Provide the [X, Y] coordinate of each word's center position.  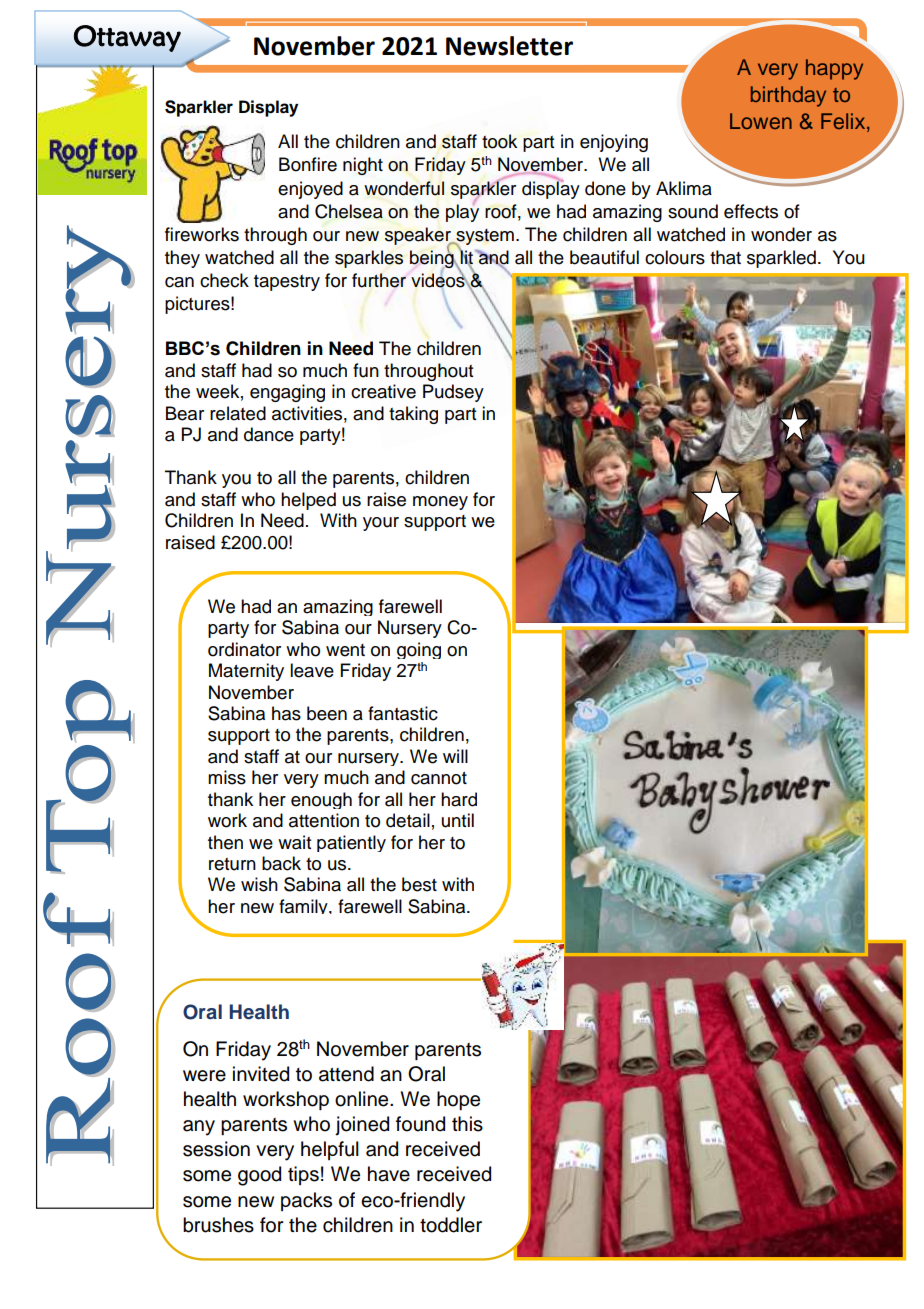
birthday [788, 96]
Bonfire [308, 164]
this [467, 1124]
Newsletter [509, 46]
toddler [451, 1225]
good [259, 1176]
